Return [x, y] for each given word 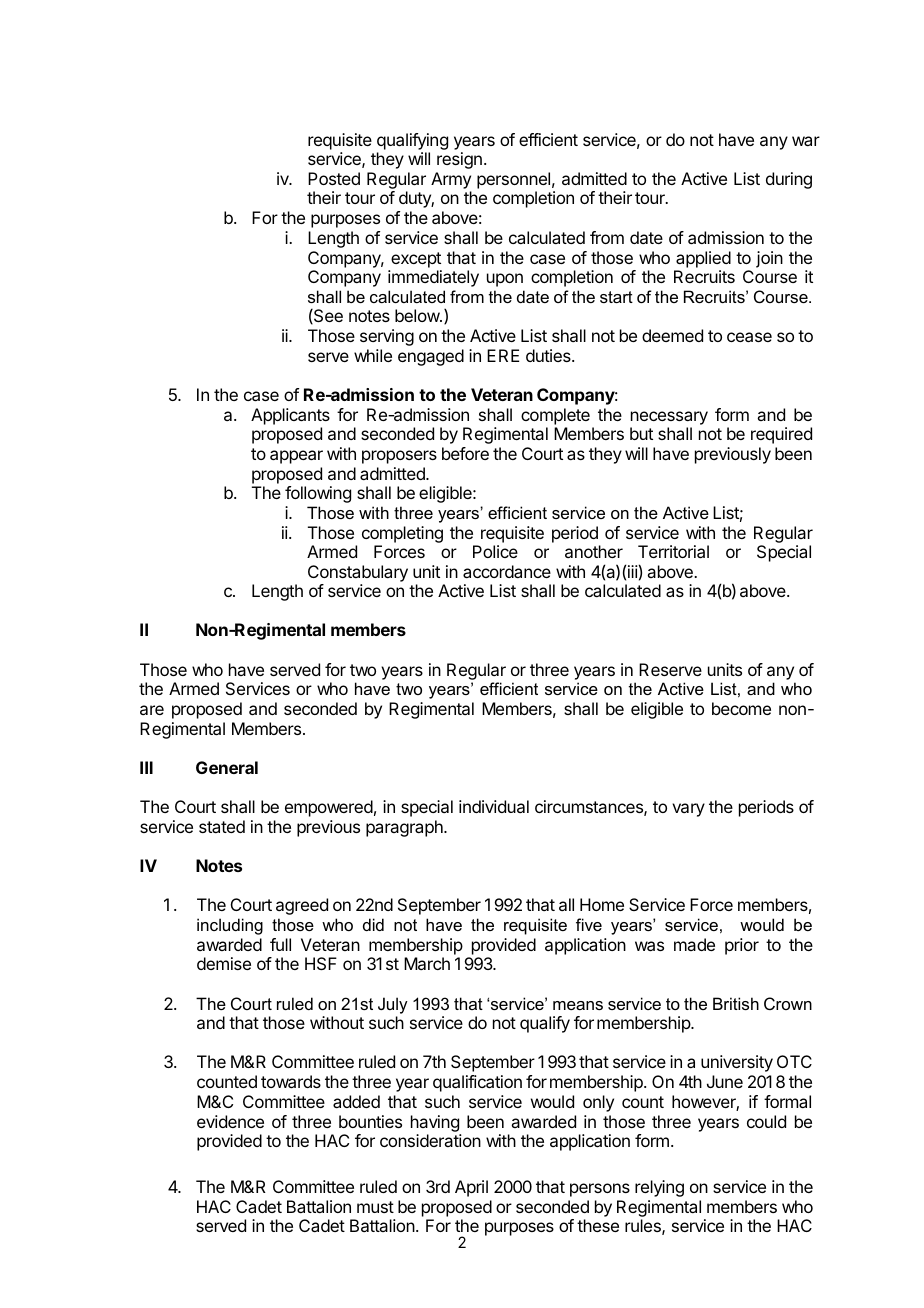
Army [451, 182]
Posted [334, 178]
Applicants [290, 416]
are [152, 710]
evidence [230, 1121]
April [471, 1188]
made [694, 944]
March [427, 963]
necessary [669, 418]
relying [659, 1188]
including [230, 926]
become [741, 708]
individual [494, 806]
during [789, 180]
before [465, 453]
